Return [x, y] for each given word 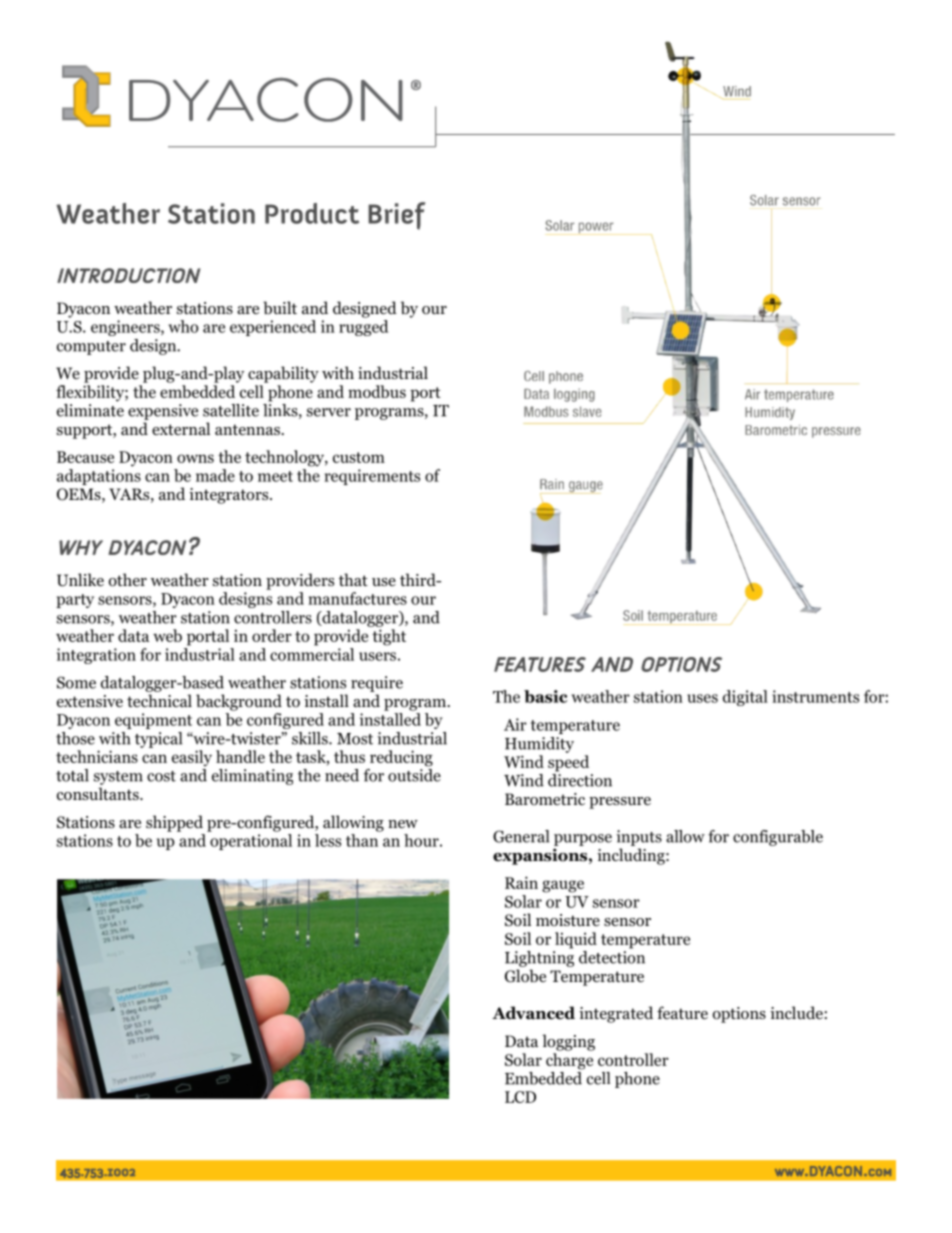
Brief [396, 216]
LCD [520, 1097]
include [797, 1012]
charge [569, 1061]
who [183, 326]
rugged [363, 328]
